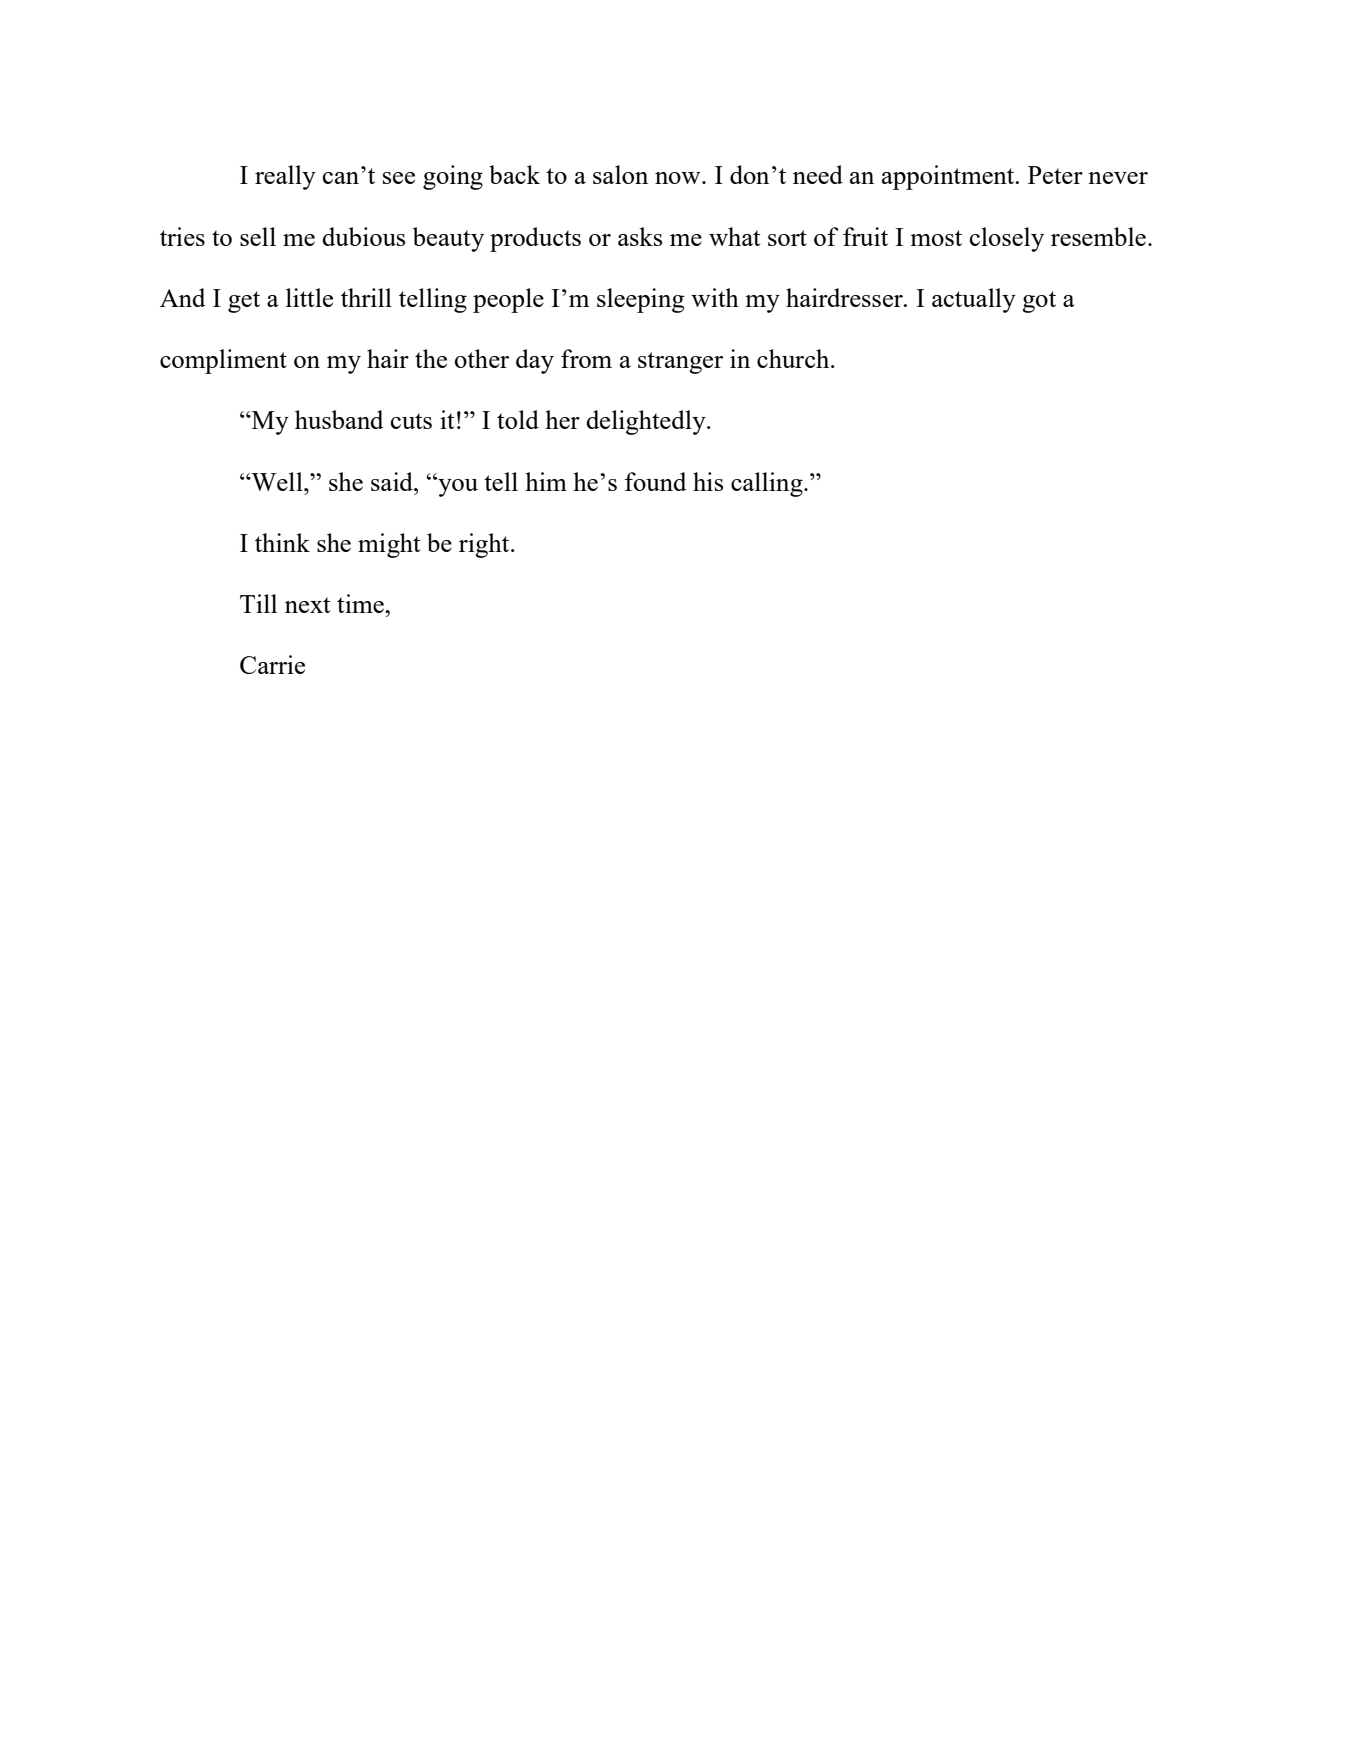 The width and height of the screenshot is (1358, 1757). I want to click on Carrie, so click(272, 664).
